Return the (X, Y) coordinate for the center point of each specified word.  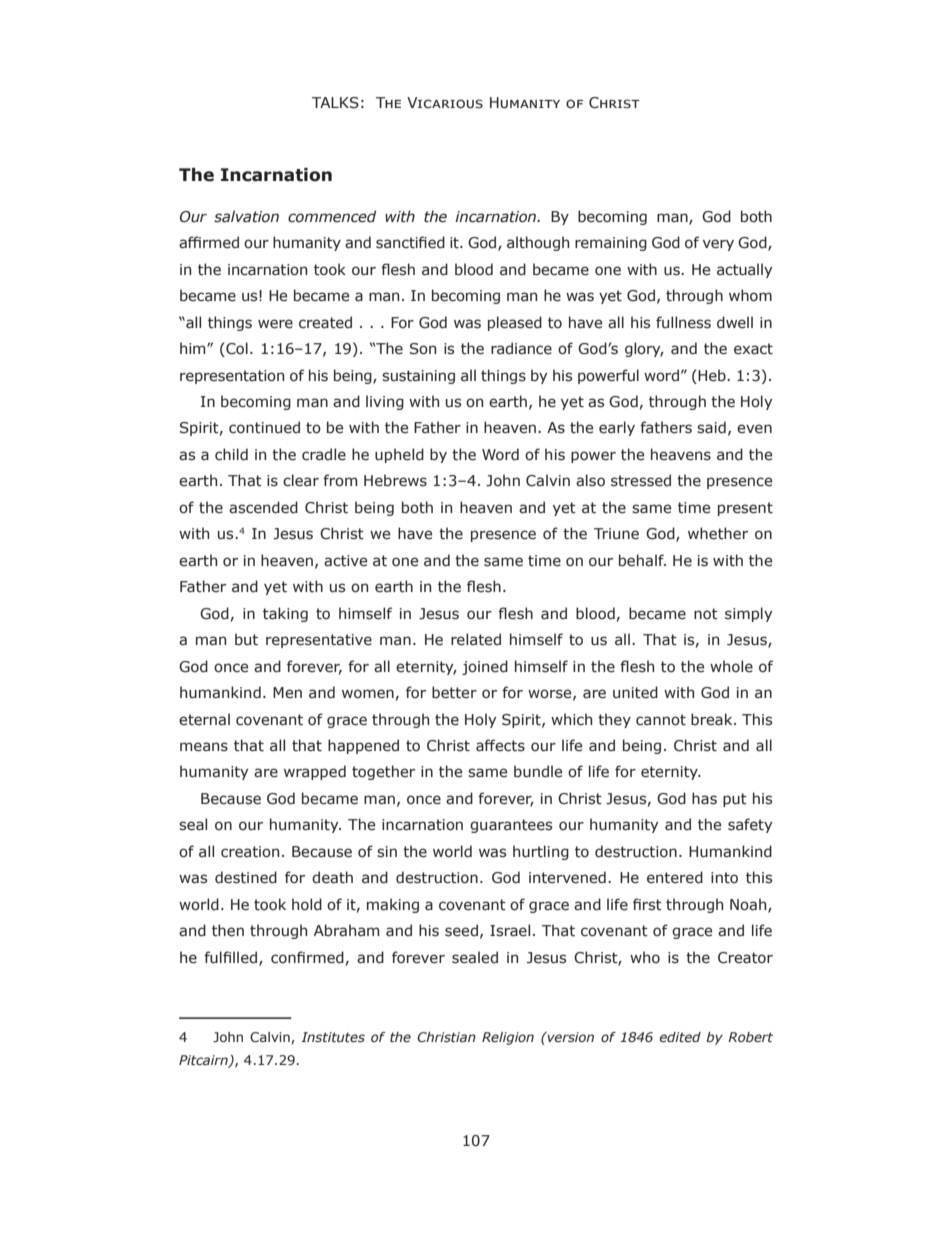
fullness (683, 322)
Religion (508, 1038)
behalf (642, 560)
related (476, 639)
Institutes (333, 1037)
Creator (745, 958)
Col (236, 349)
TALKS (335, 103)
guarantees (511, 826)
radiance (521, 348)
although (538, 243)
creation (250, 852)
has (704, 798)
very (718, 245)
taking (285, 614)
